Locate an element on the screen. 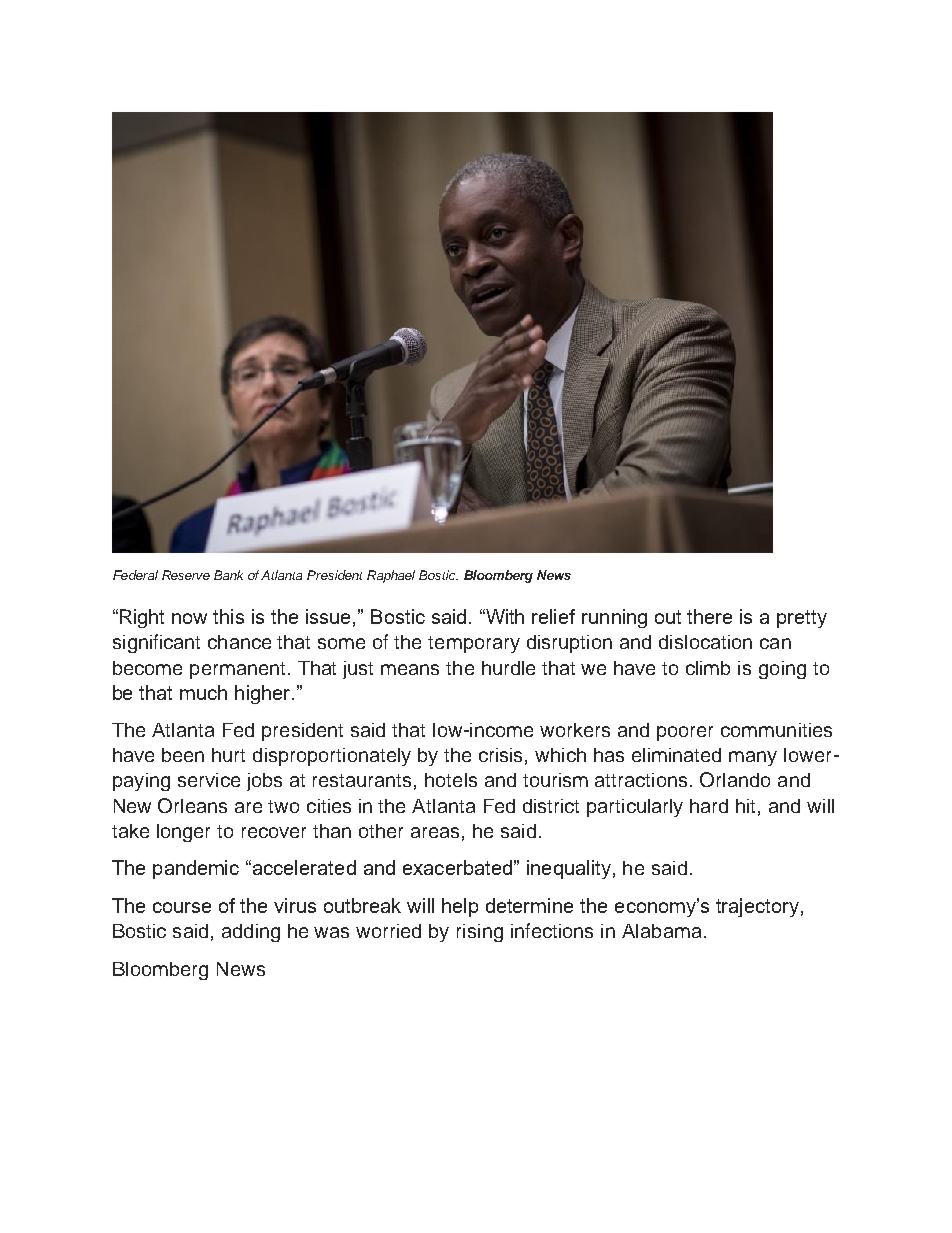  Raphael is located at coordinates (391, 576).
